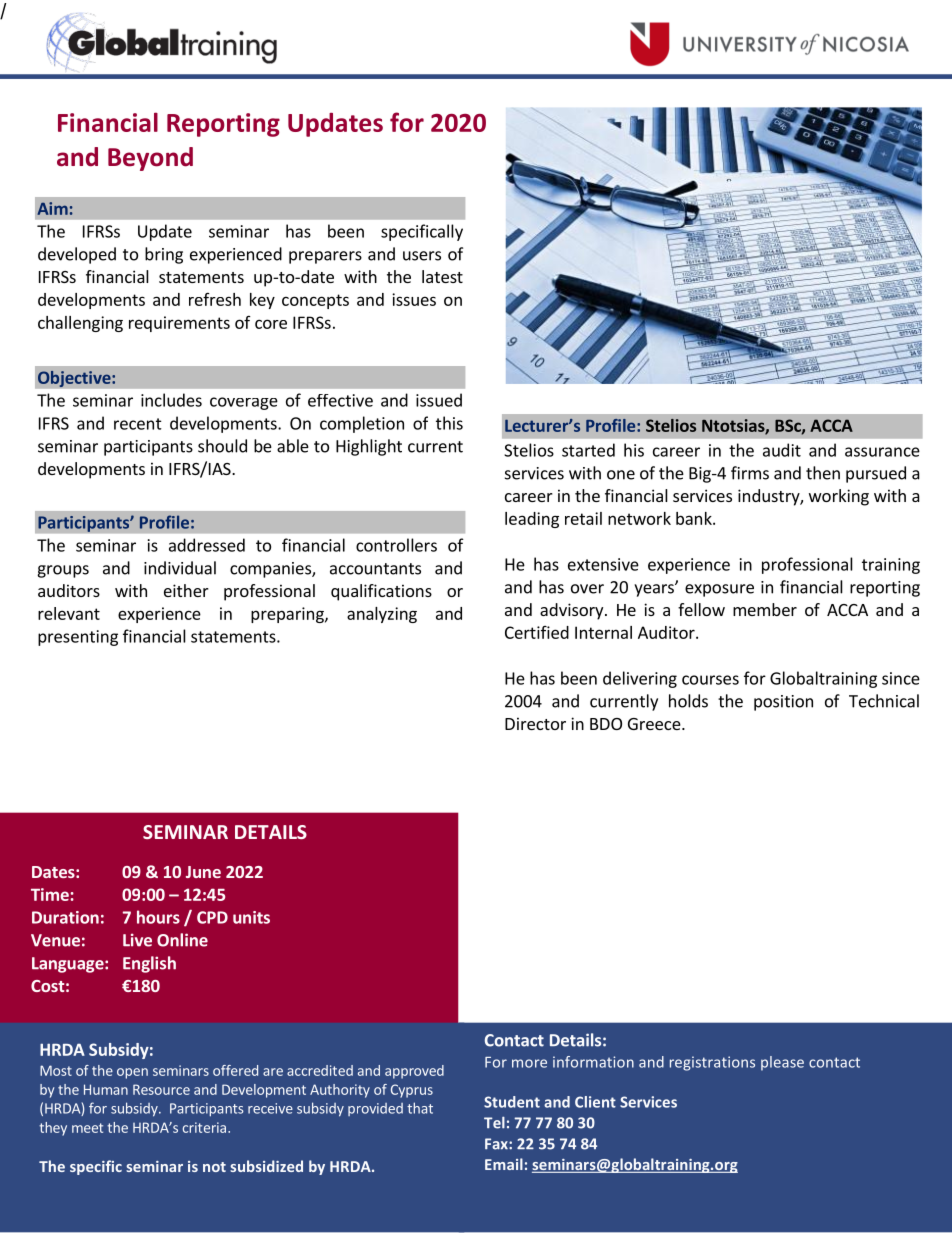 The width and height of the document is (952, 1233). Describe the element at coordinates (442, 276) in the document. I see `latest` at that location.
